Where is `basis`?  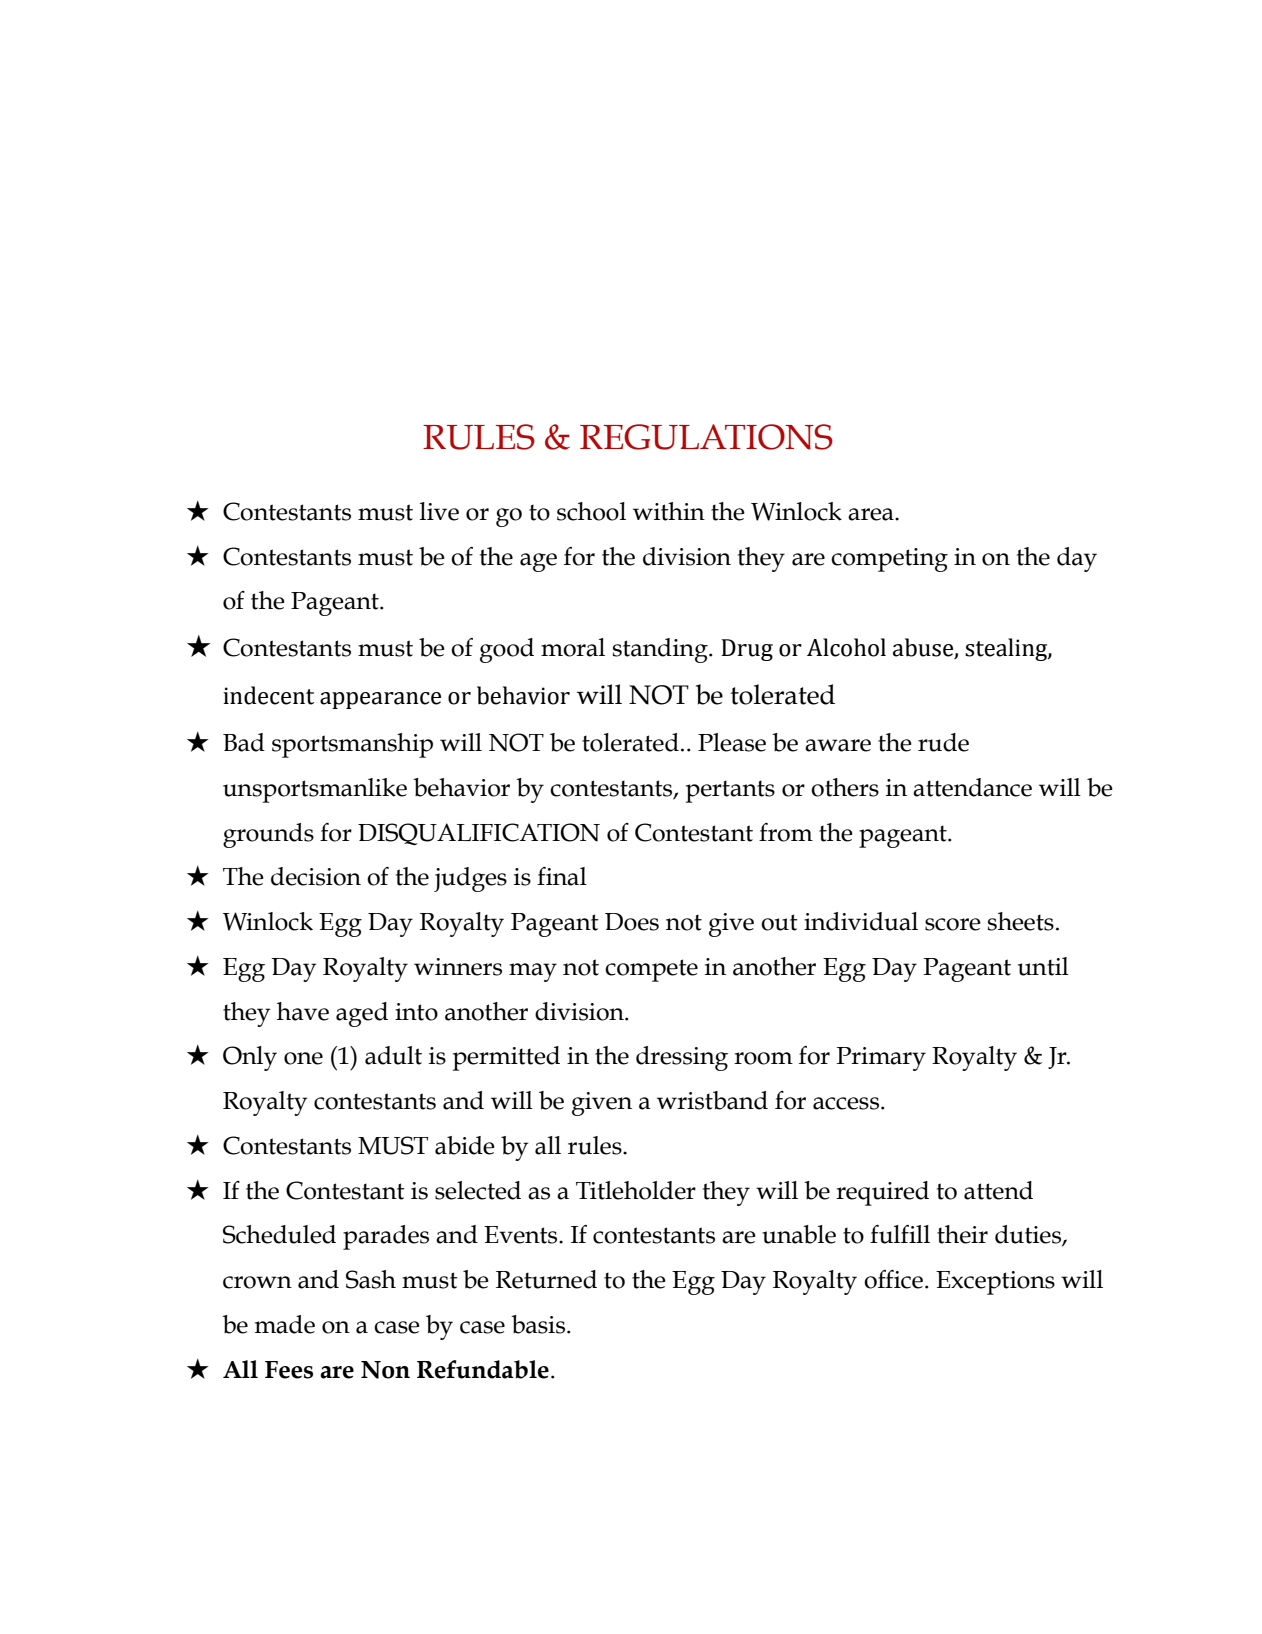
basis is located at coordinates (539, 1324).
